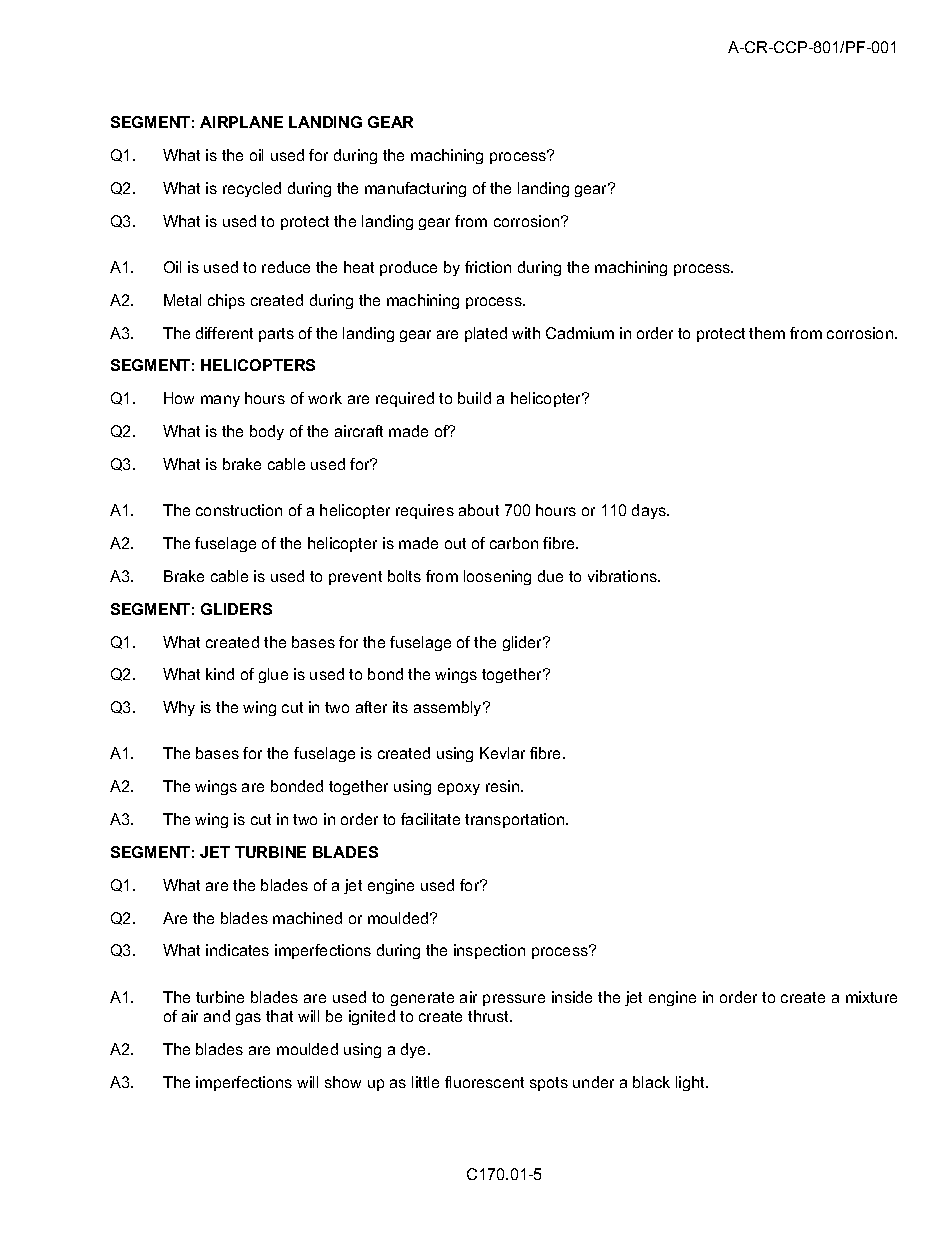 Image resolution: width=952 pixels, height=1233 pixels. Describe the element at coordinates (241, 122) in the page. I see `AIRPLANE` at that location.
